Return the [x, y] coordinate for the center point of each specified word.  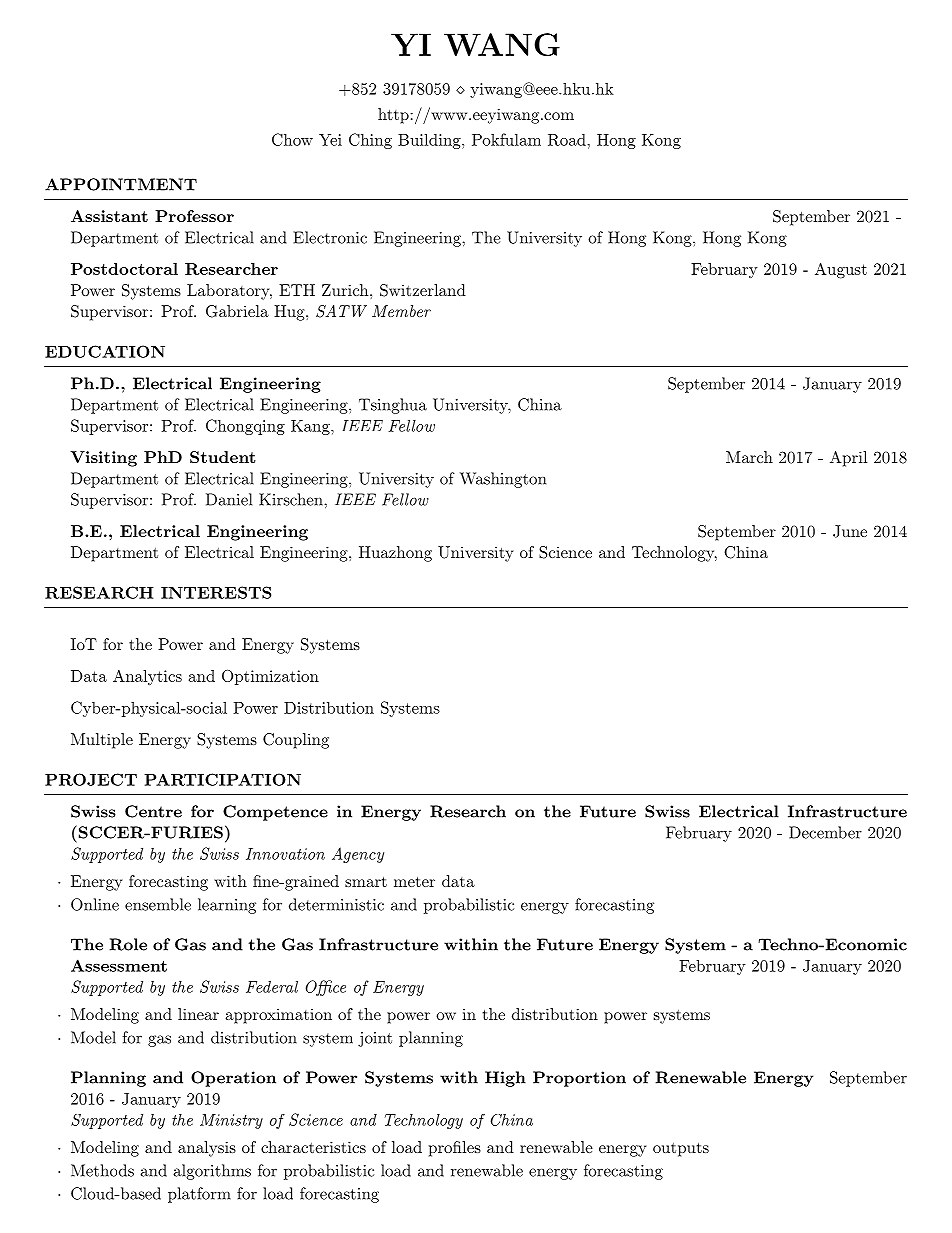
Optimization [270, 677]
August [841, 270]
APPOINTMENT [121, 184]
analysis [207, 1149]
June [850, 531]
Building [430, 141]
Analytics [147, 677]
